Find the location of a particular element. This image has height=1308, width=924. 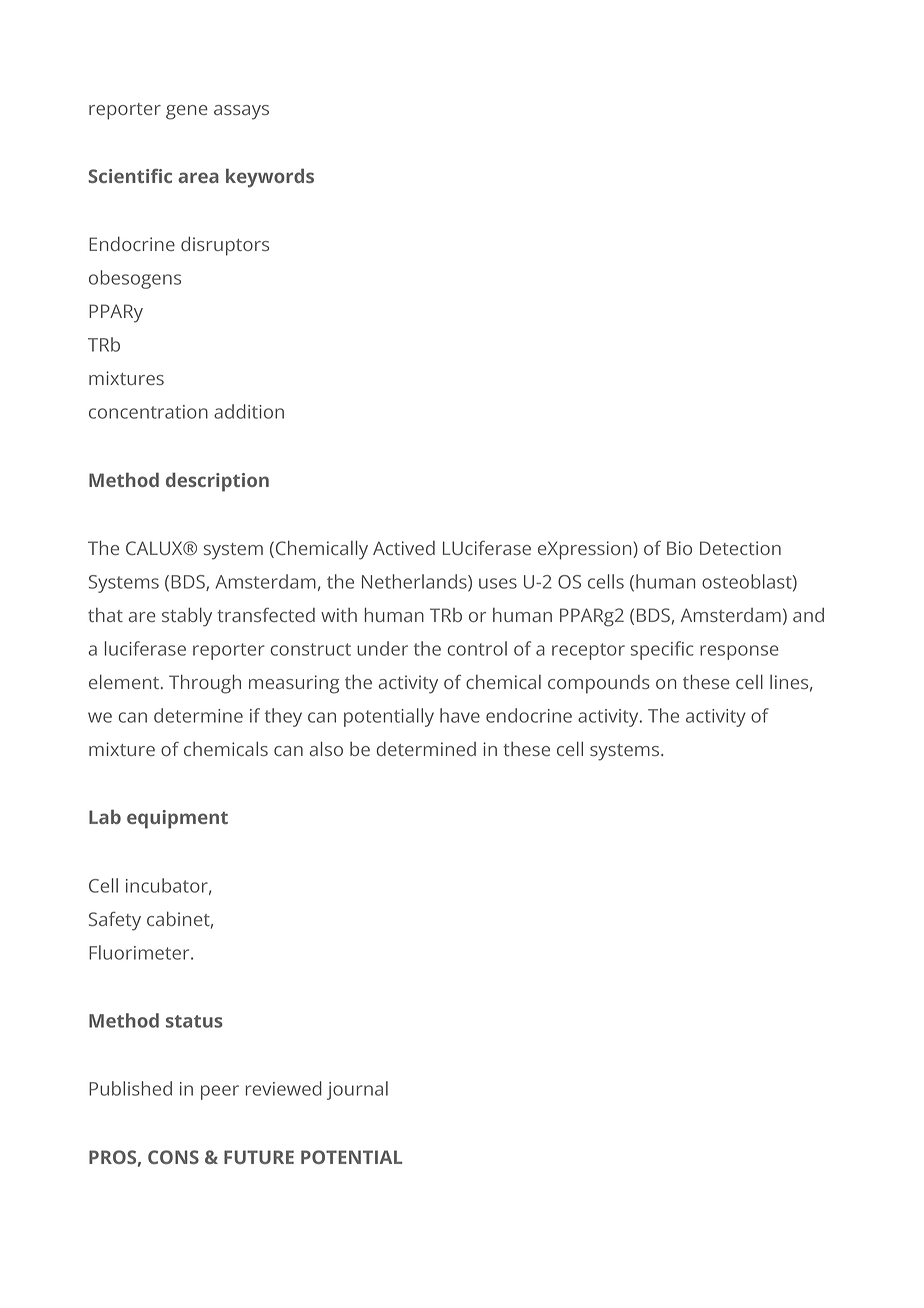

compounds is located at coordinates (599, 684).
